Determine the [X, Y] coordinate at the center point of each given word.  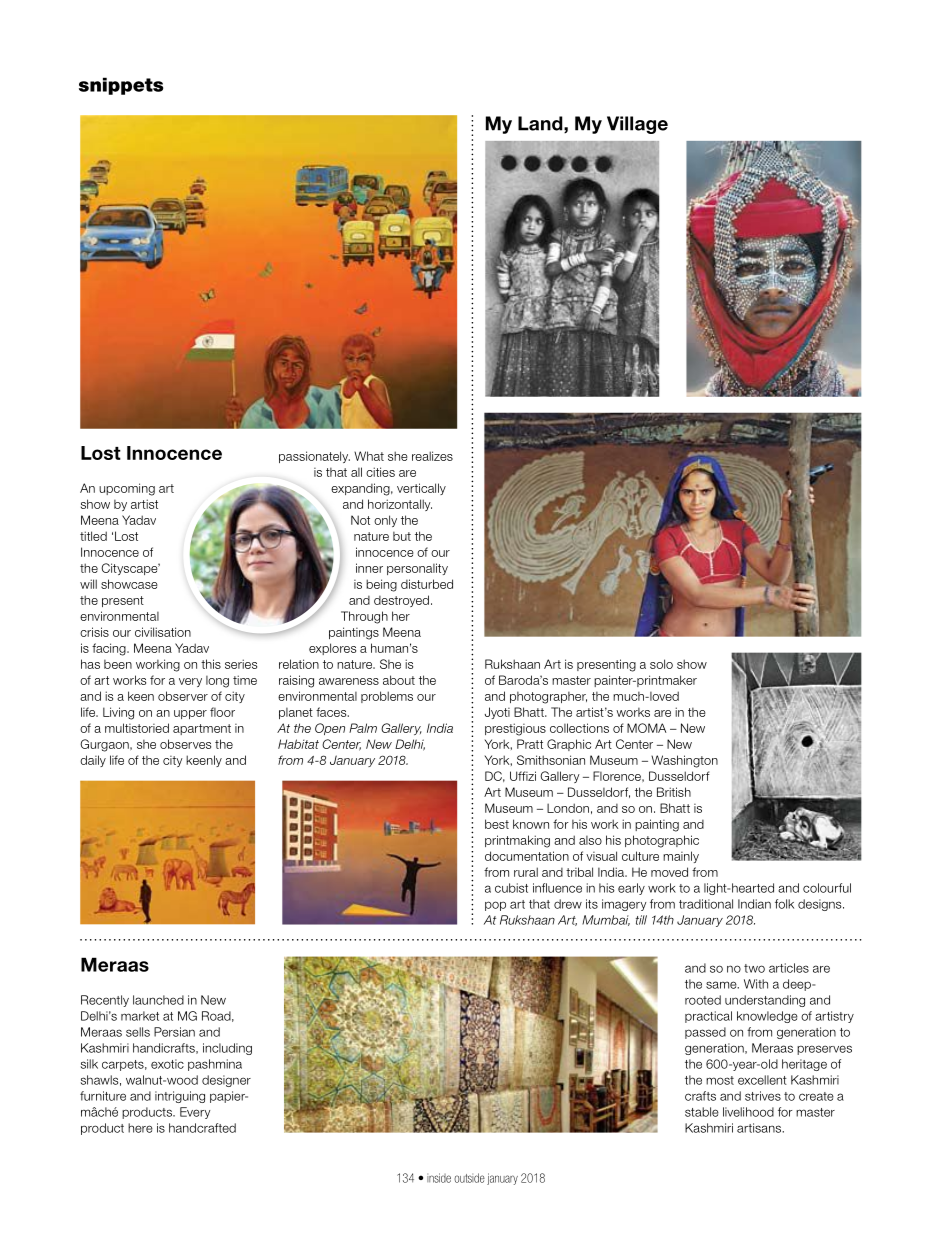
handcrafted [202, 1128]
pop [495, 906]
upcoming [127, 489]
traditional [706, 904]
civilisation [163, 632]
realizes [432, 456]
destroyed [401, 601]
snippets [121, 86]
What [369, 456]
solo [661, 664]
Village [637, 125]
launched [158, 1000]
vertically [421, 489]
